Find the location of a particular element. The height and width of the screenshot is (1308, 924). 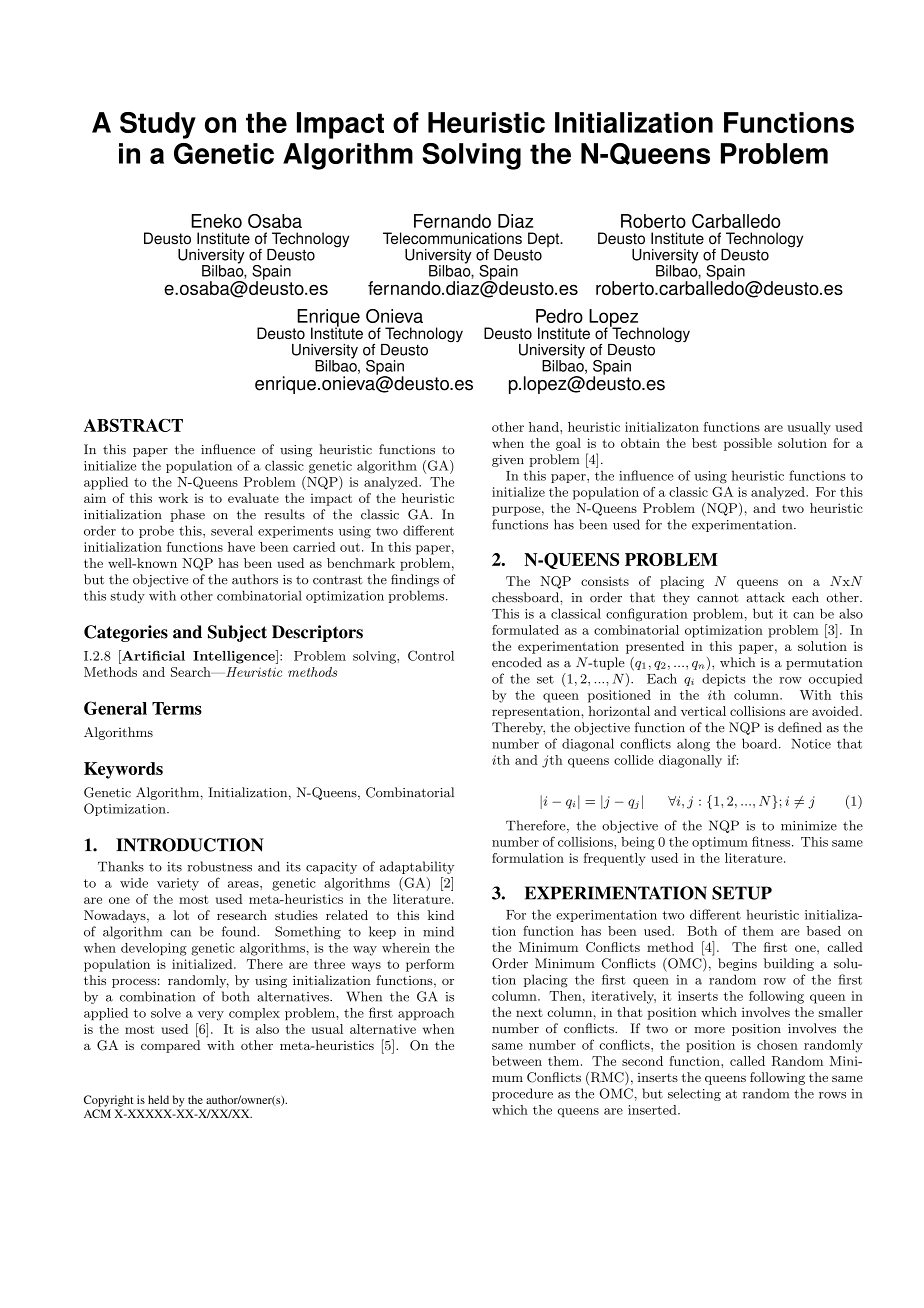

findings is located at coordinates (415, 580).
